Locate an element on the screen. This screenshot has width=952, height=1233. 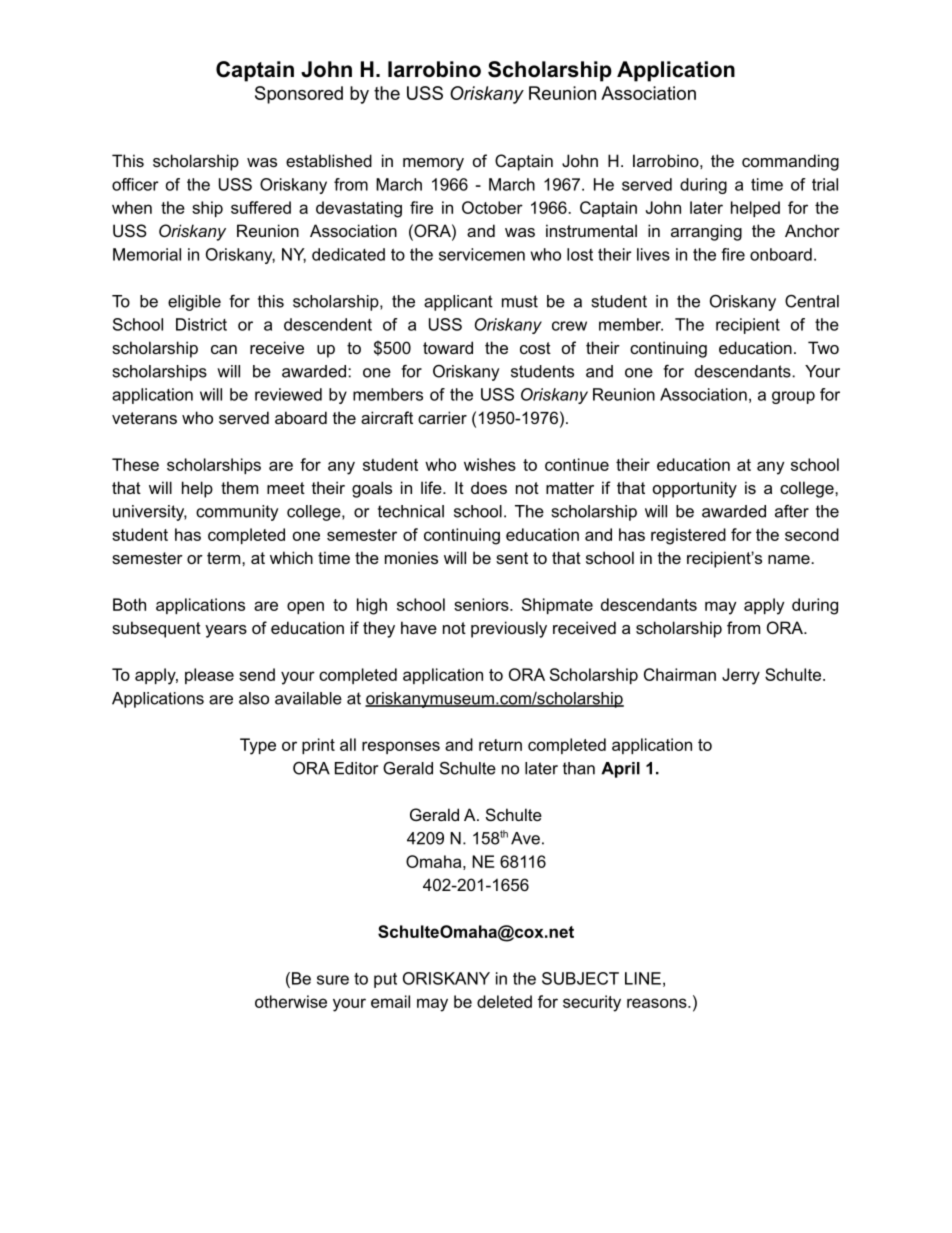
District is located at coordinates (201, 324).
